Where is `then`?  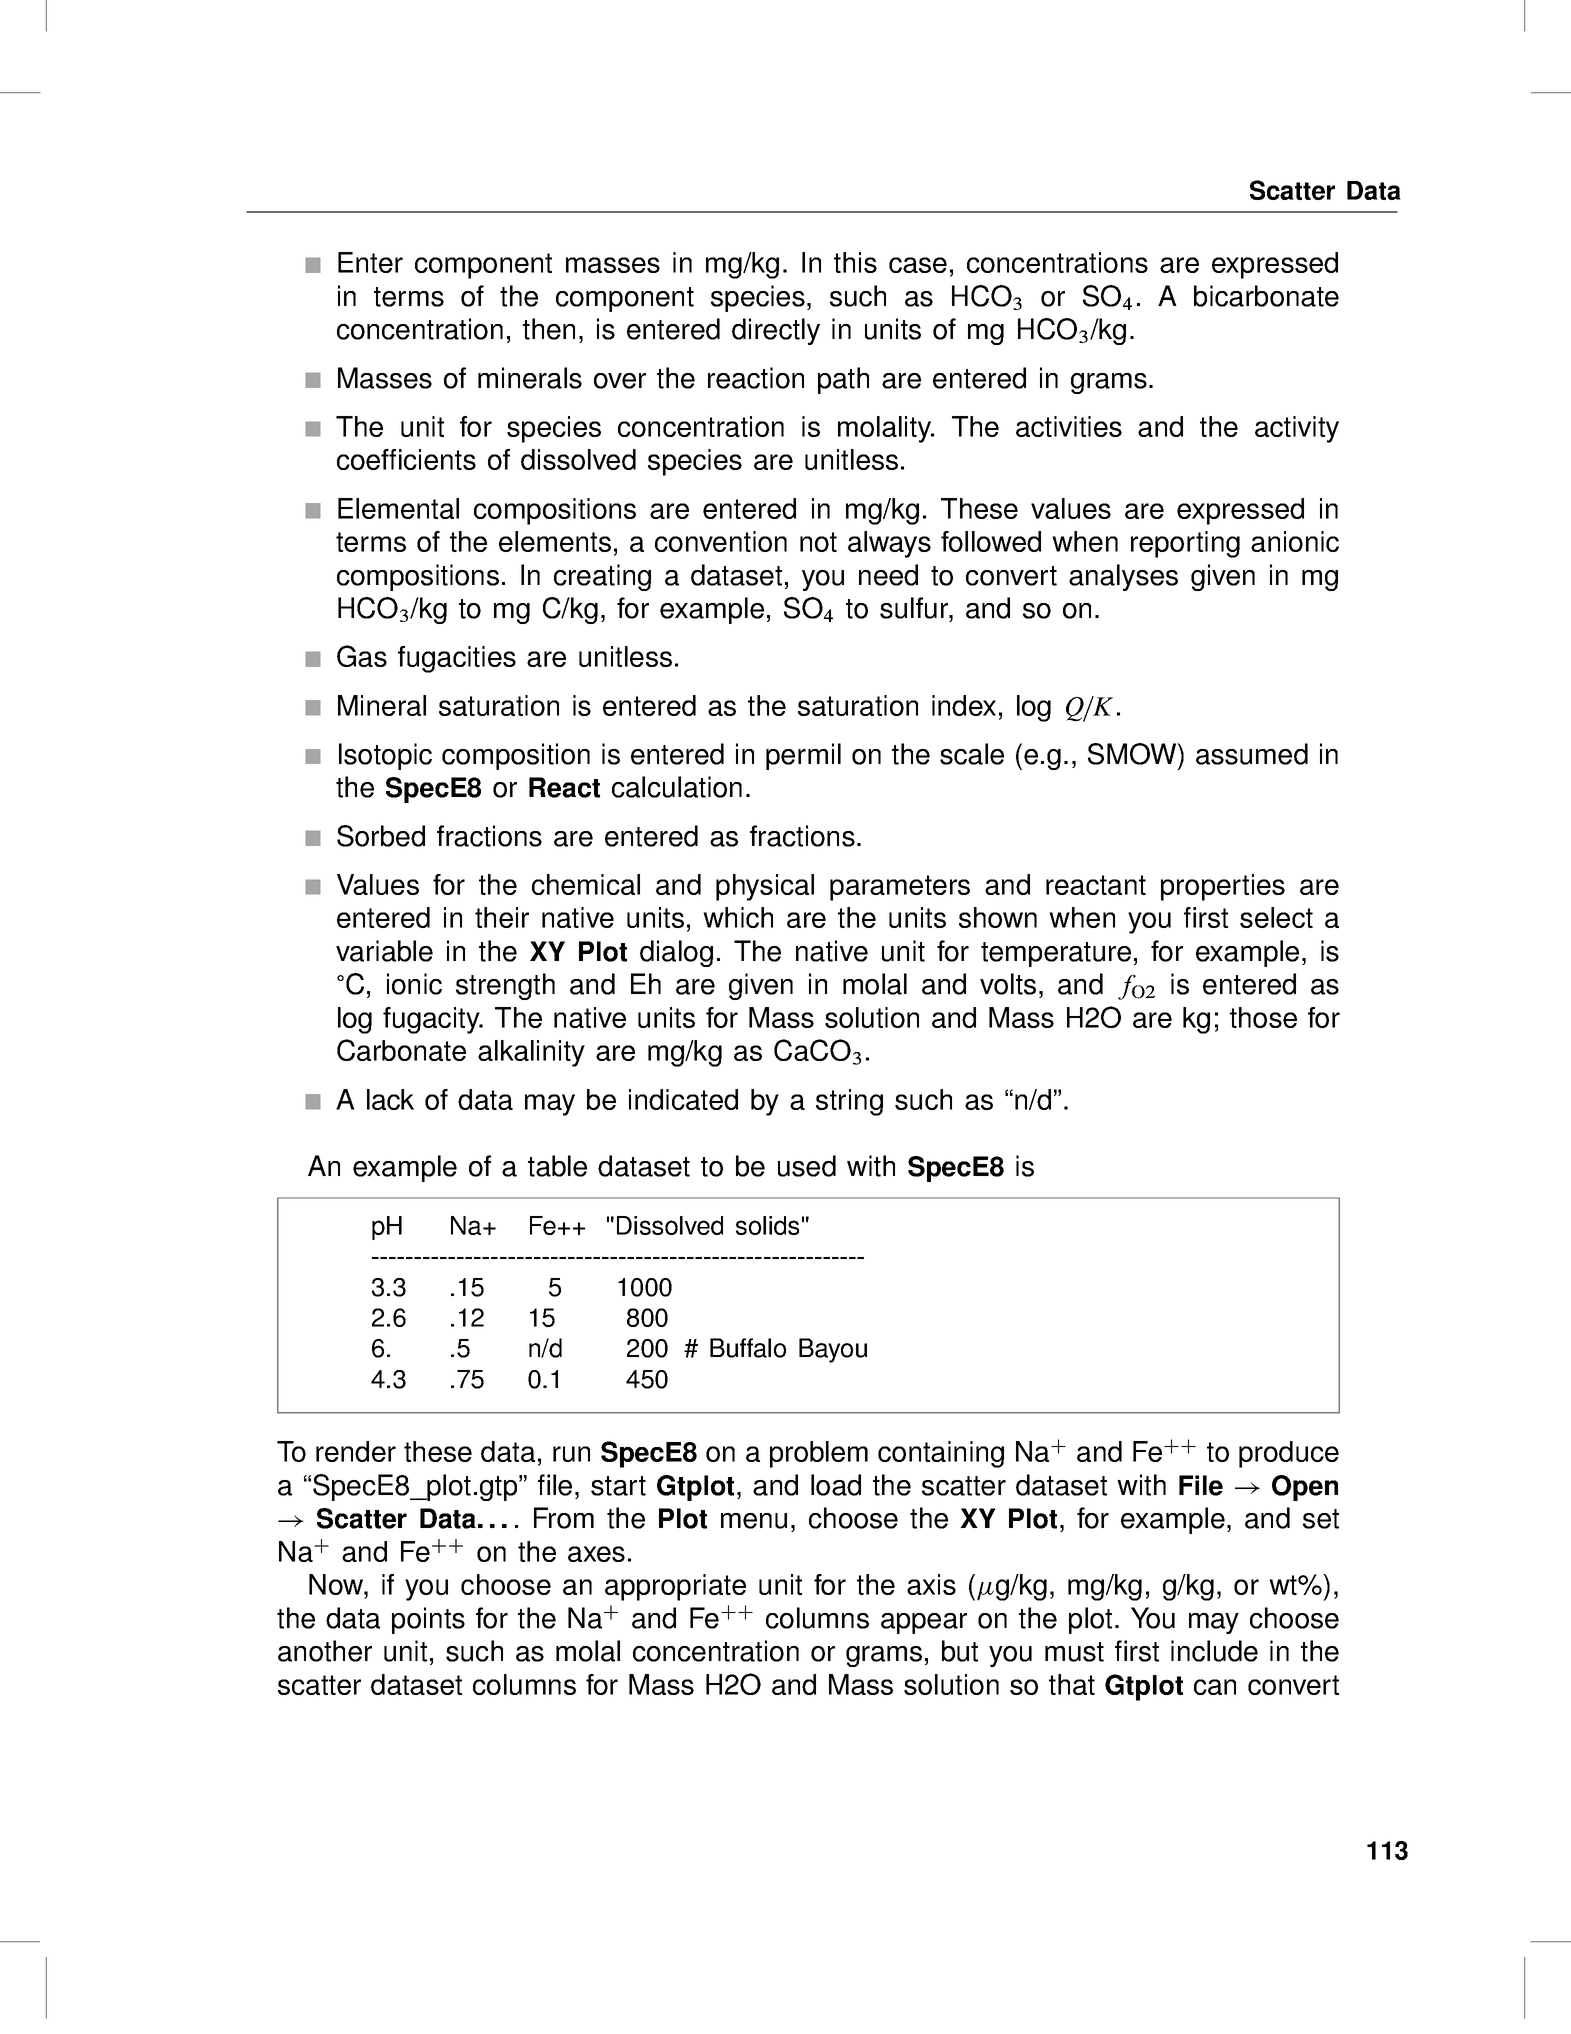 then is located at coordinates (549, 329).
